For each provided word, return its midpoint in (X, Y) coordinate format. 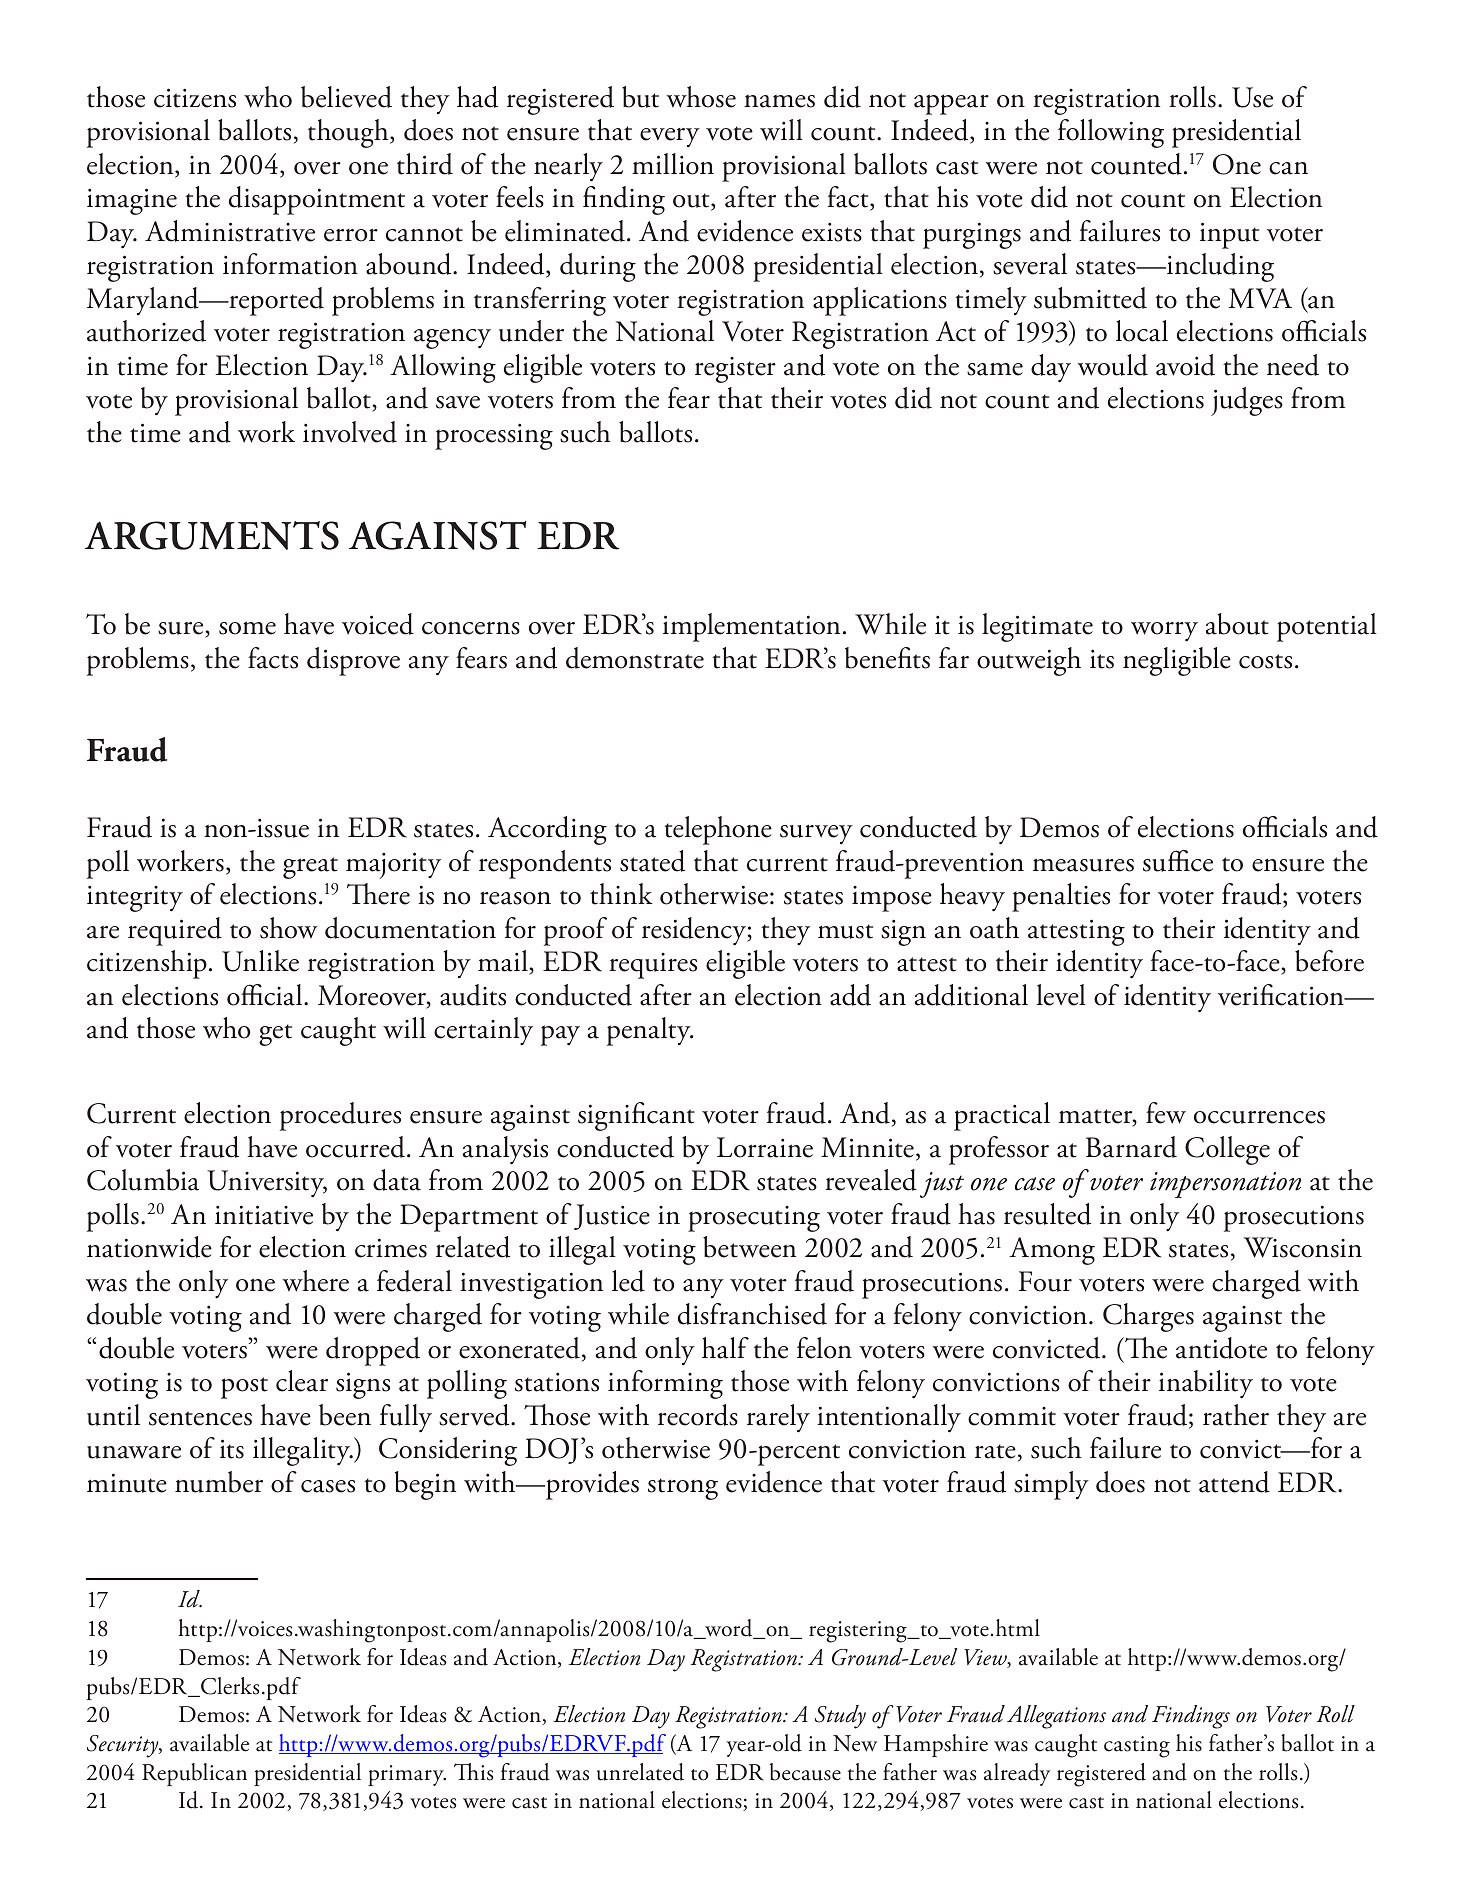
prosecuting (754, 1219)
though (349, 133)
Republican (194, 1774)
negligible (1177, 661)
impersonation (1225, 1185)
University (267, 1184)
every (670, 137)
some (247, 628)
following (1111, 133)
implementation (751, 627)
